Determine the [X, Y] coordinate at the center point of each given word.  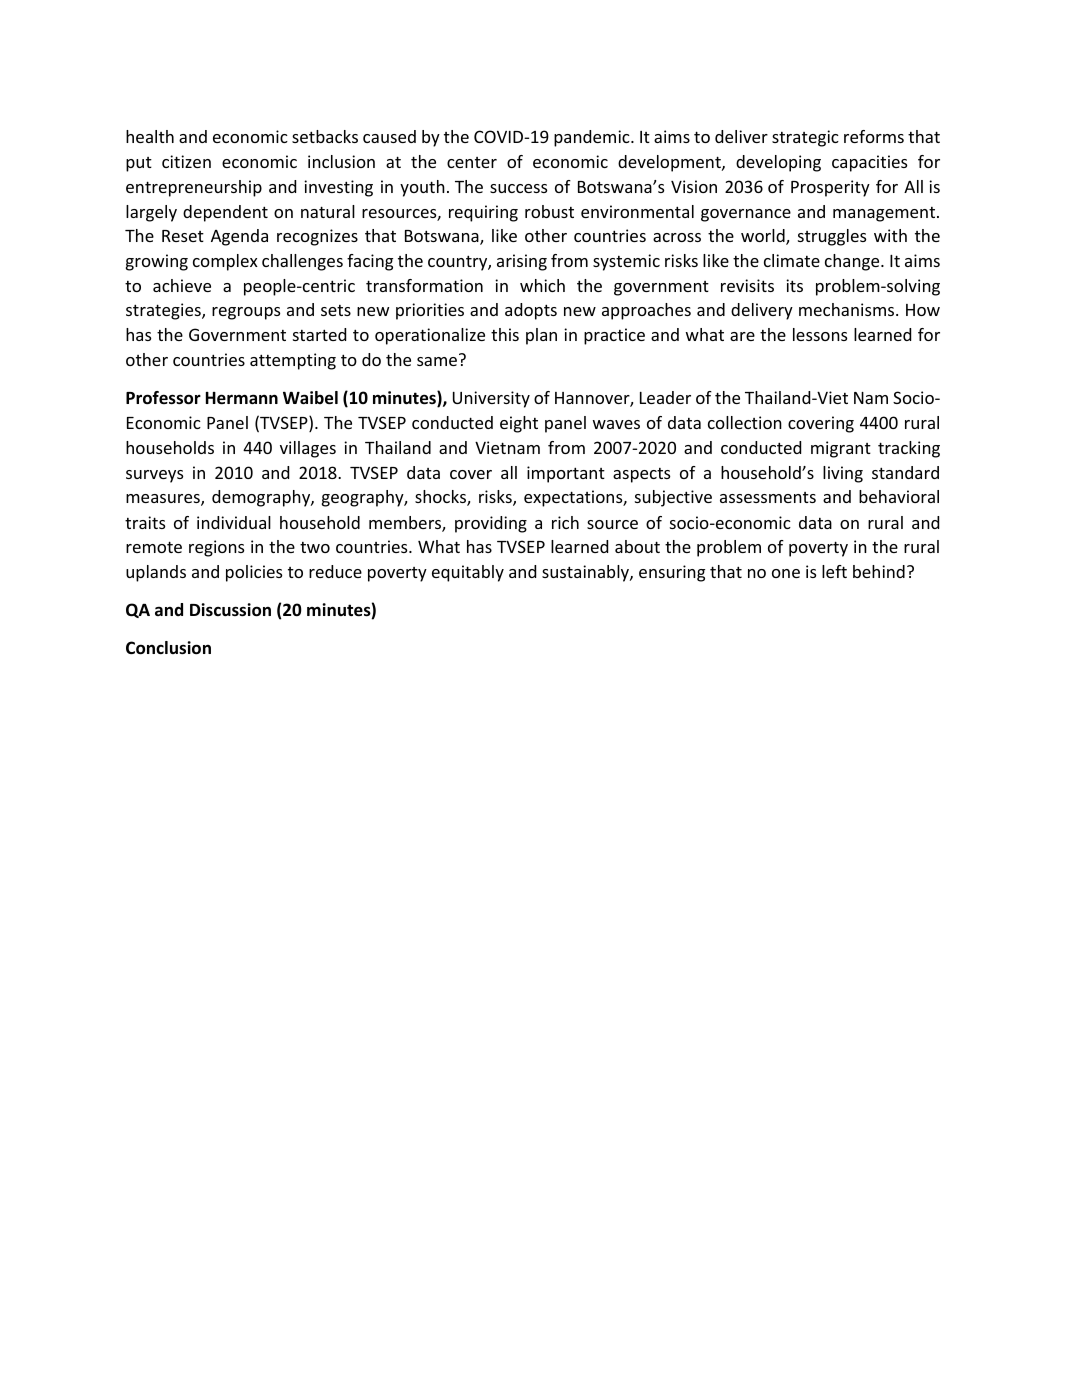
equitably [468, 573]
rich [565, 522]
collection [745, 422]
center [472, 162]
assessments [768, 497]
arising [522, 262]
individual [234, 522]
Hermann [242, 398]
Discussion [230, 610]
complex [225, 262]
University [491, 399]
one [786, 573]
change [853, 262]
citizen [186, 161]
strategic [805, 138]
